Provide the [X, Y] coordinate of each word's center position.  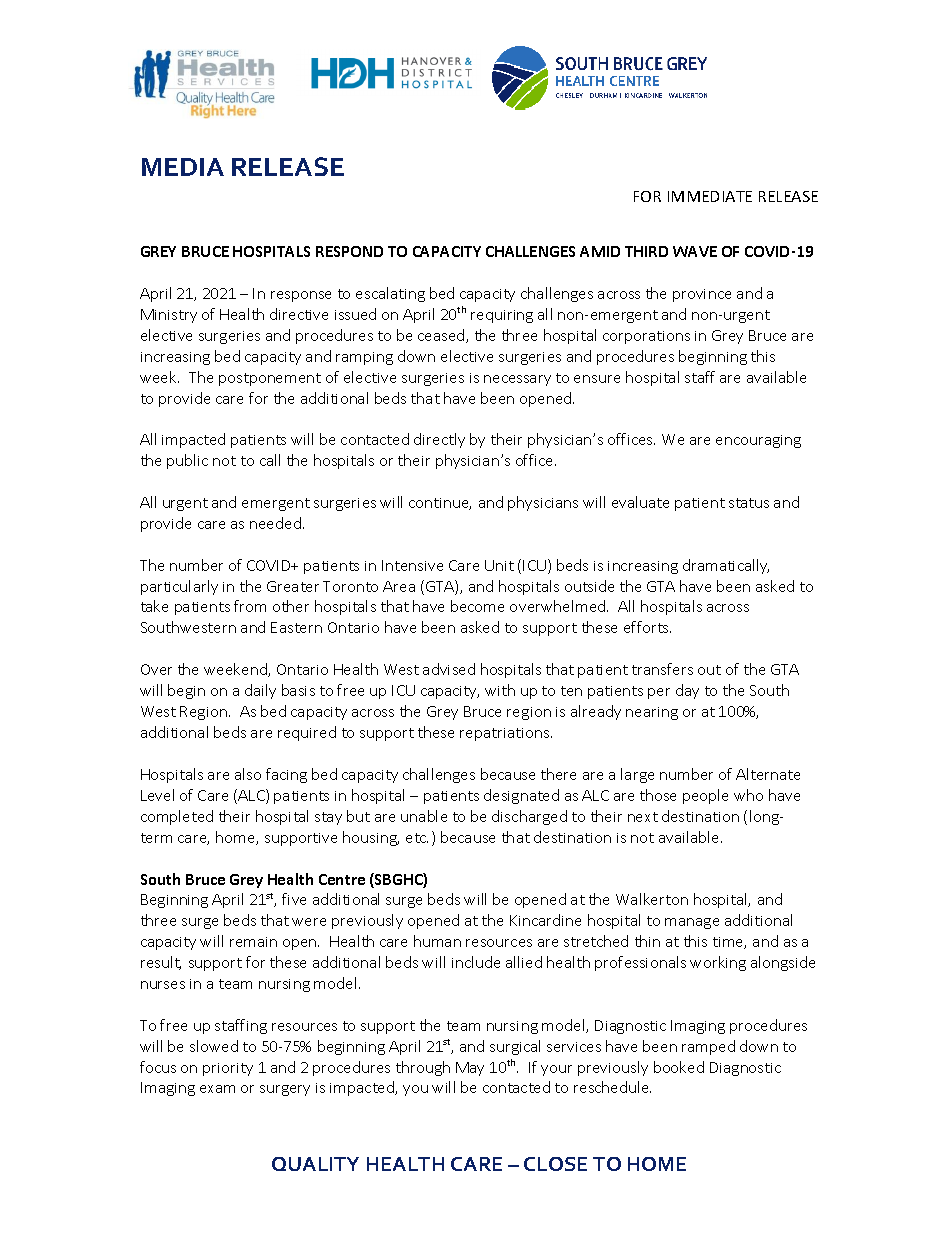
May [470, 1069]
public [187, 461]
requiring [502, 316]
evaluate [640, 502]
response [301, 296]
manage [692, 923]
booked [679, 1067]
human [437, 941]
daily [260, 691]
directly [439, 440]
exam [217, 1089]
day [687, 691]
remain [253, 942]
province [702, 295]
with [500, 690]
